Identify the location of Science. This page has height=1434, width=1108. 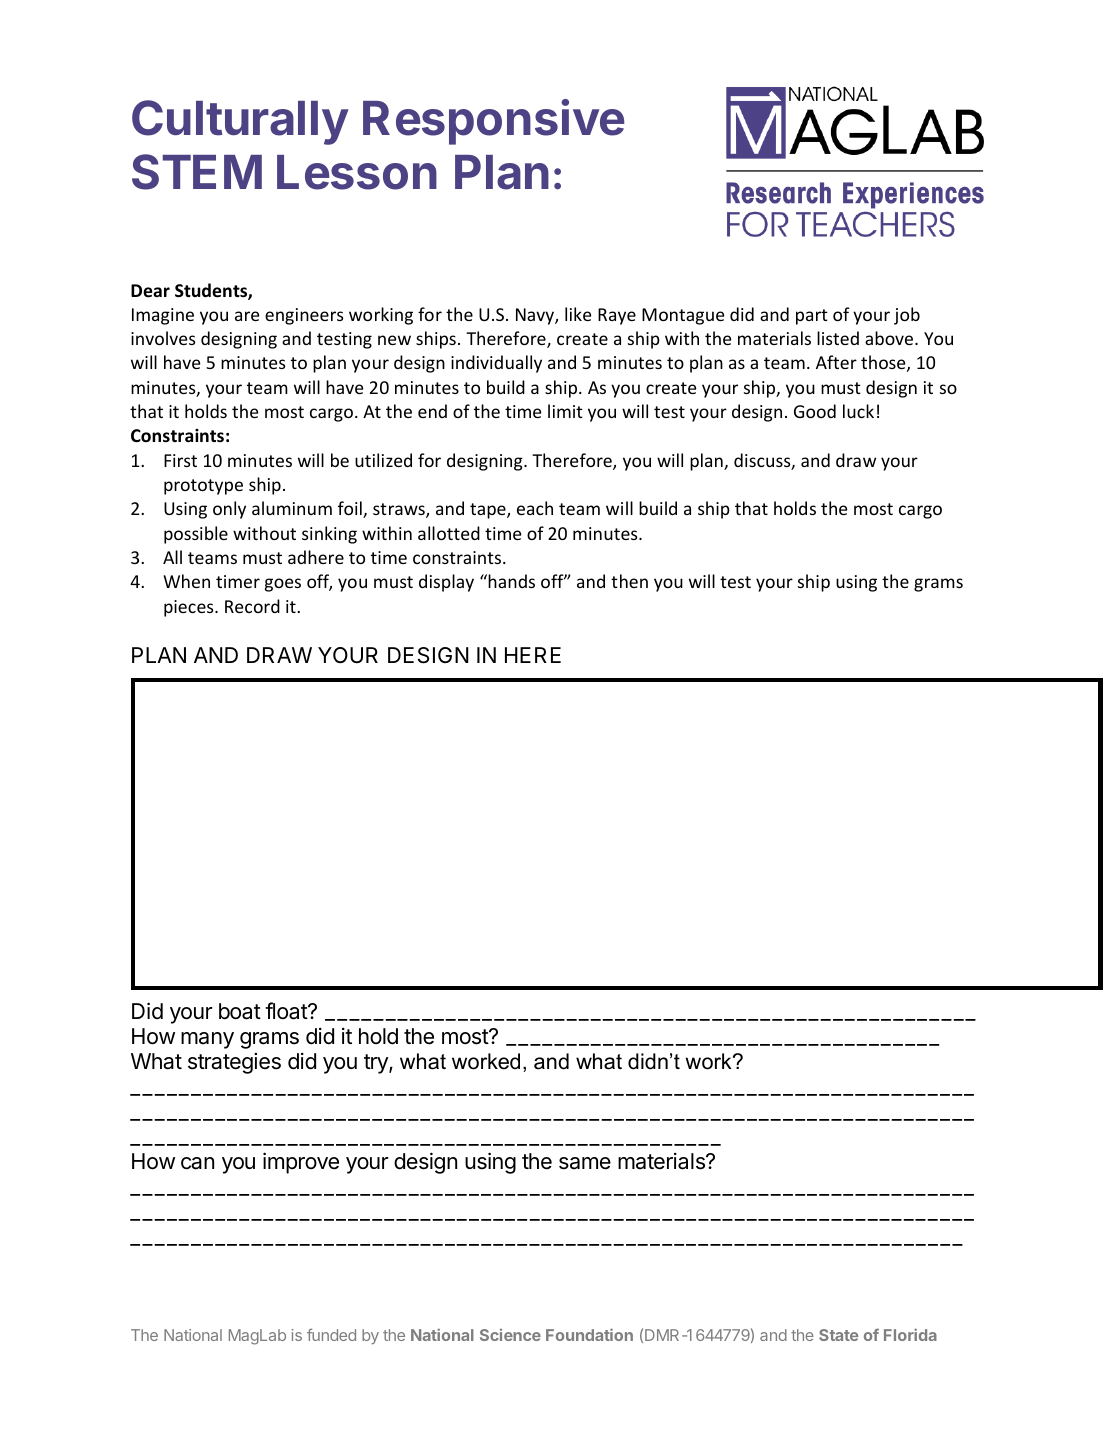
(510, 1335).
